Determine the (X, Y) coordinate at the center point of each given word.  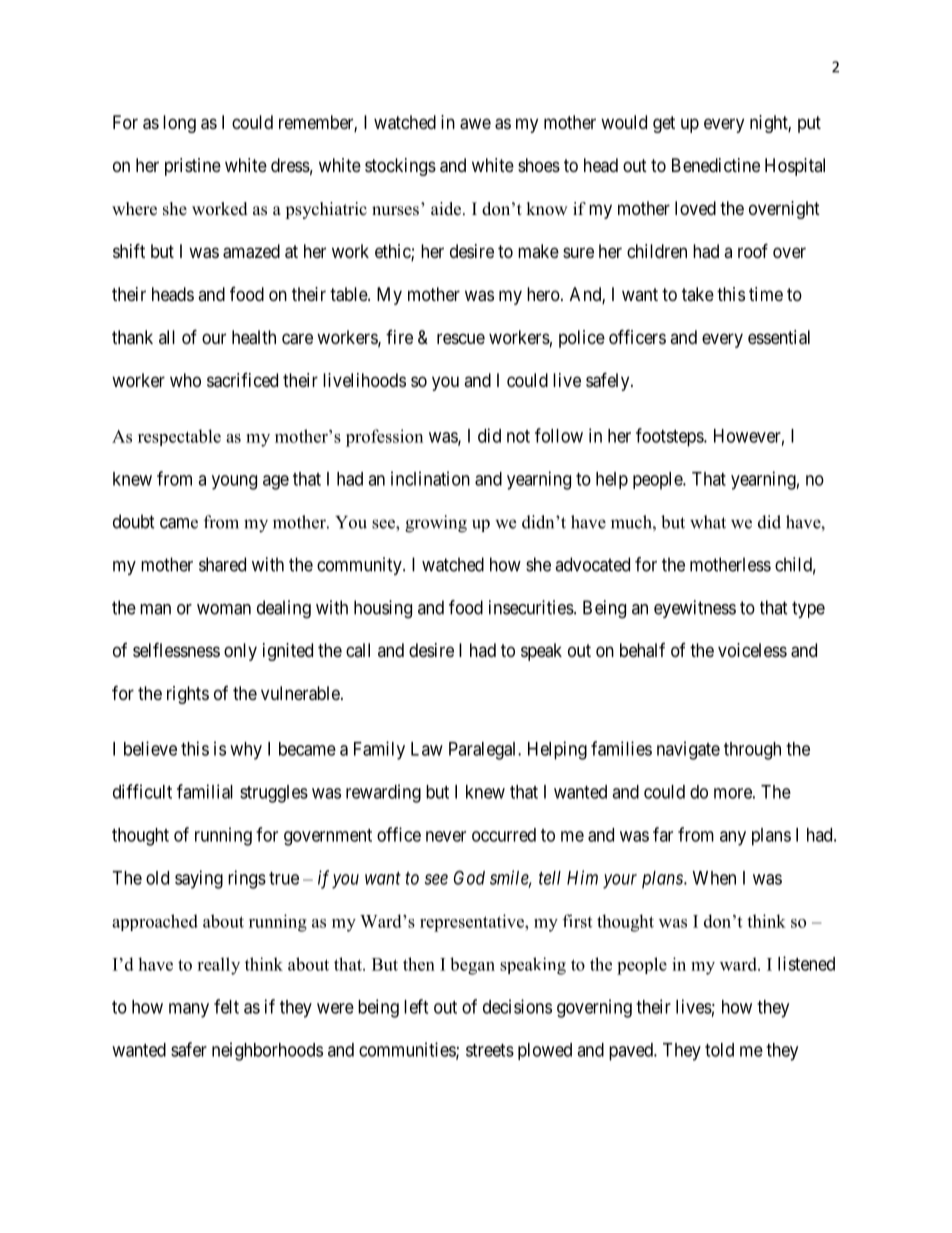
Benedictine (716, 165)
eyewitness (695, 609)
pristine (193, 167)
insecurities (531, 607)
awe (475, 124)
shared (222, 564)
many (189, 1010)
